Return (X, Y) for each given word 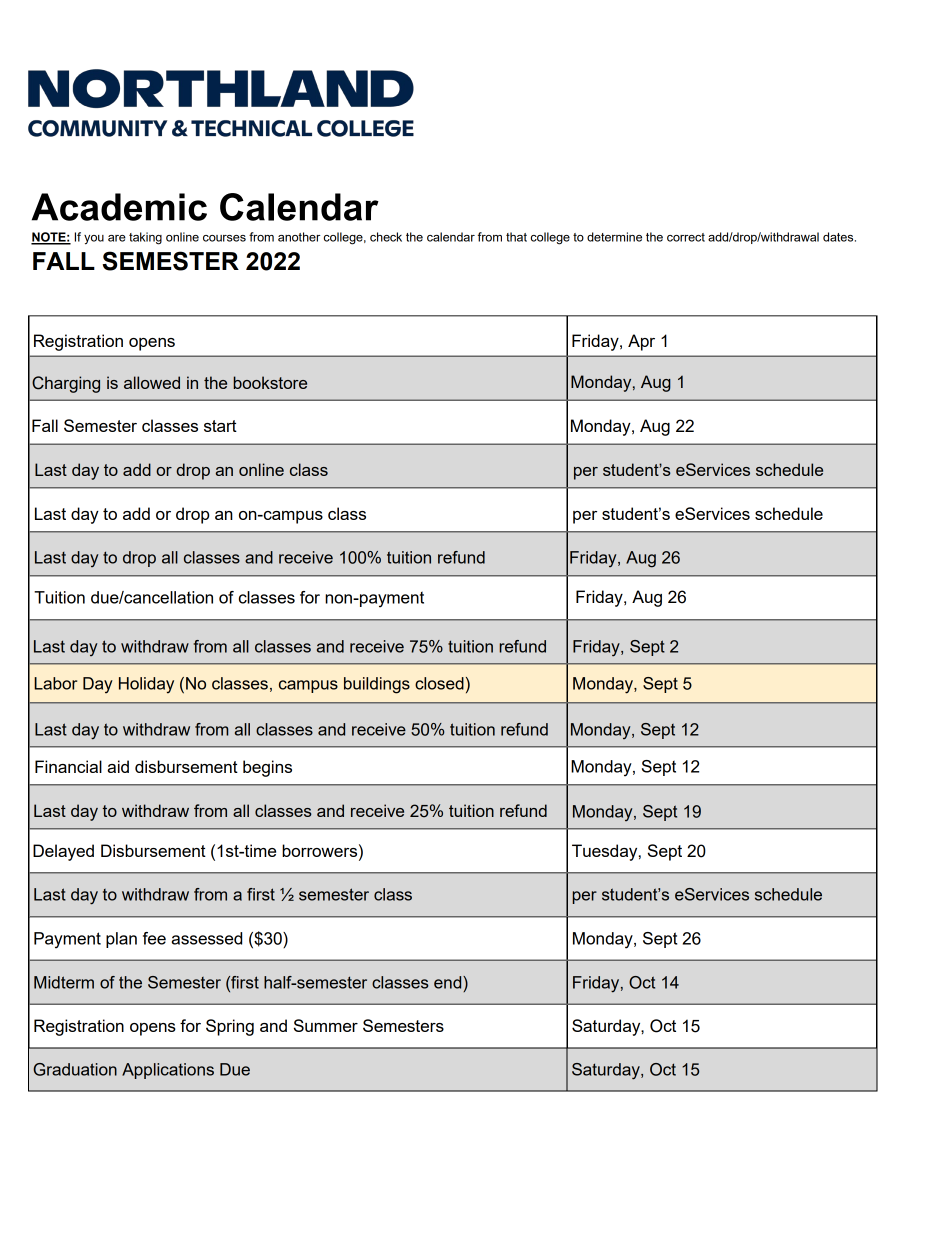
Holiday (146, 685)
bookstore (270, 382)
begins (267, 768)
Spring (230, 1027)
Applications (168, 1071)
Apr (641, 342)
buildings (377, 685)
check (386, 237)
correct (686, 237)
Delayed (63, 852)
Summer (326, 1025)
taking (145, 238)
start (220, 426)
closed (439, 683)
